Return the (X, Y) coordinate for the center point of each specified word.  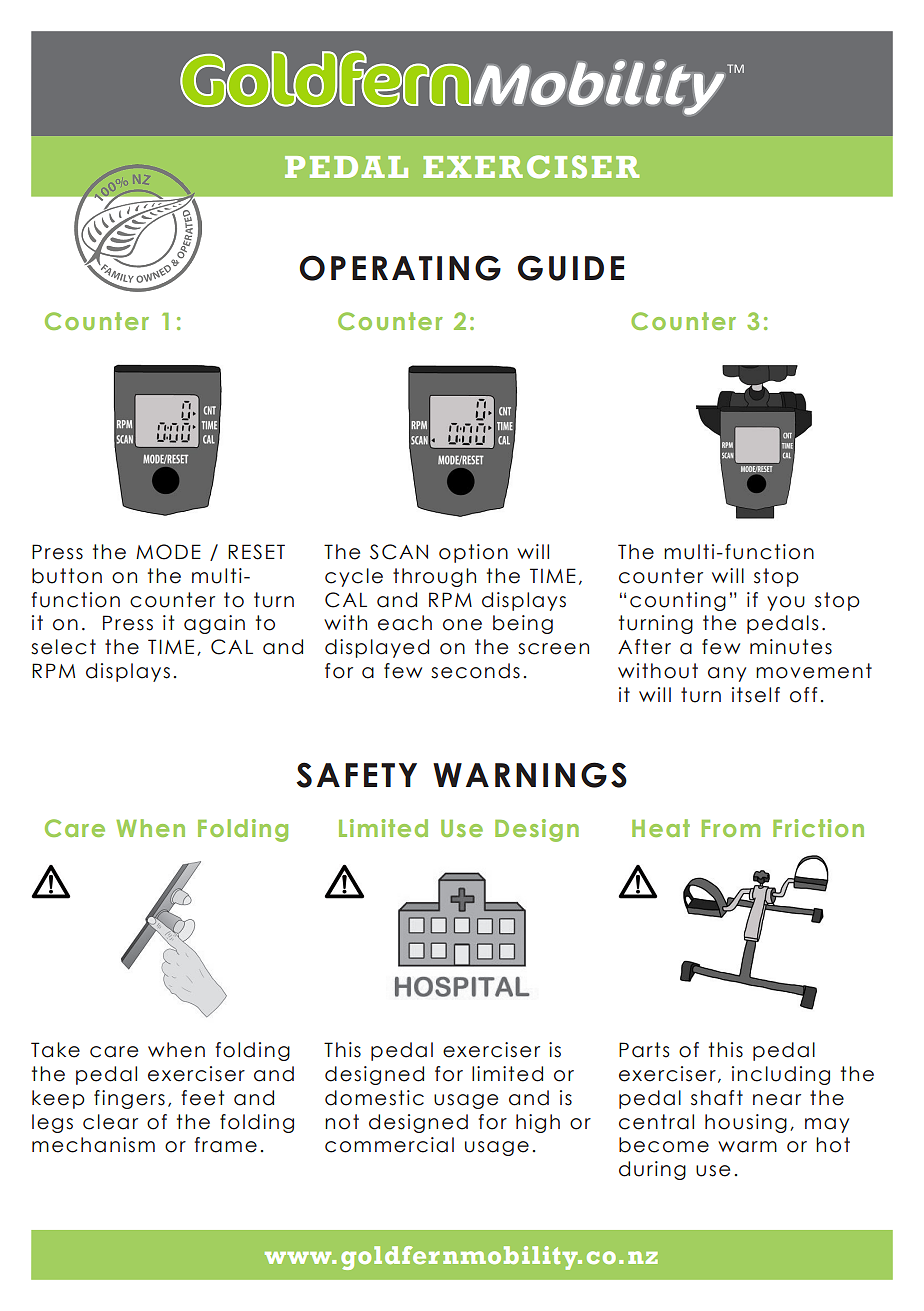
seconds (475, 671)
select (63, 647)
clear (110, 1122)
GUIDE (571, 268)
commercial (389, 1145)
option (473, 553)
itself (756, 695)
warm (747, 1147)
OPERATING (400, 268)
